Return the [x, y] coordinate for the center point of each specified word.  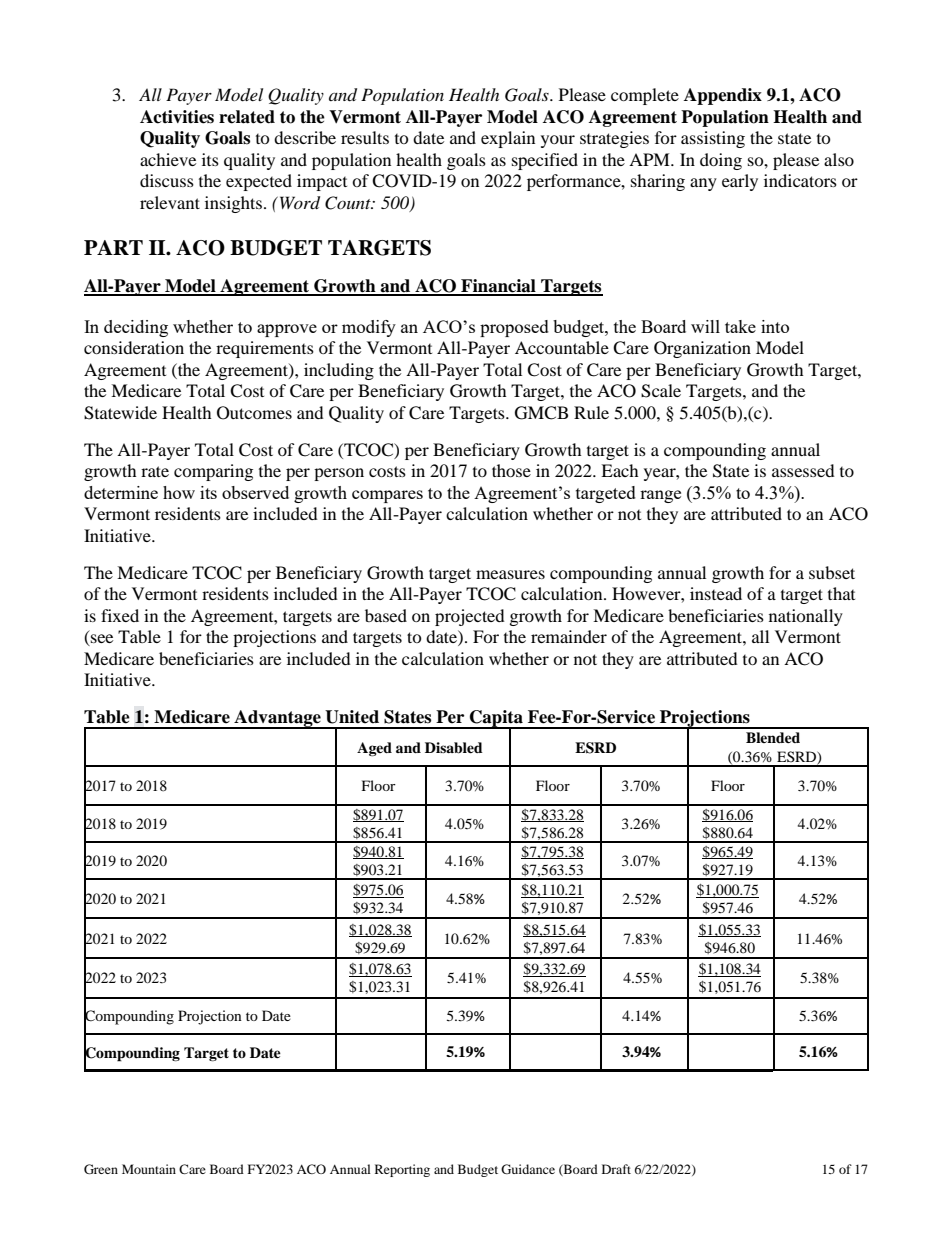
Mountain [149, 1169]
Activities [177, 117]
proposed [514, 328]
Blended [773, 737]
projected [470, 617]
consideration [134, 347]
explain [508, 139]
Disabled [454, 748]
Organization [702, 349]
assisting [713, 139]
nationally [806, 617]
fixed [120, 615]
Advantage [277, 719]
